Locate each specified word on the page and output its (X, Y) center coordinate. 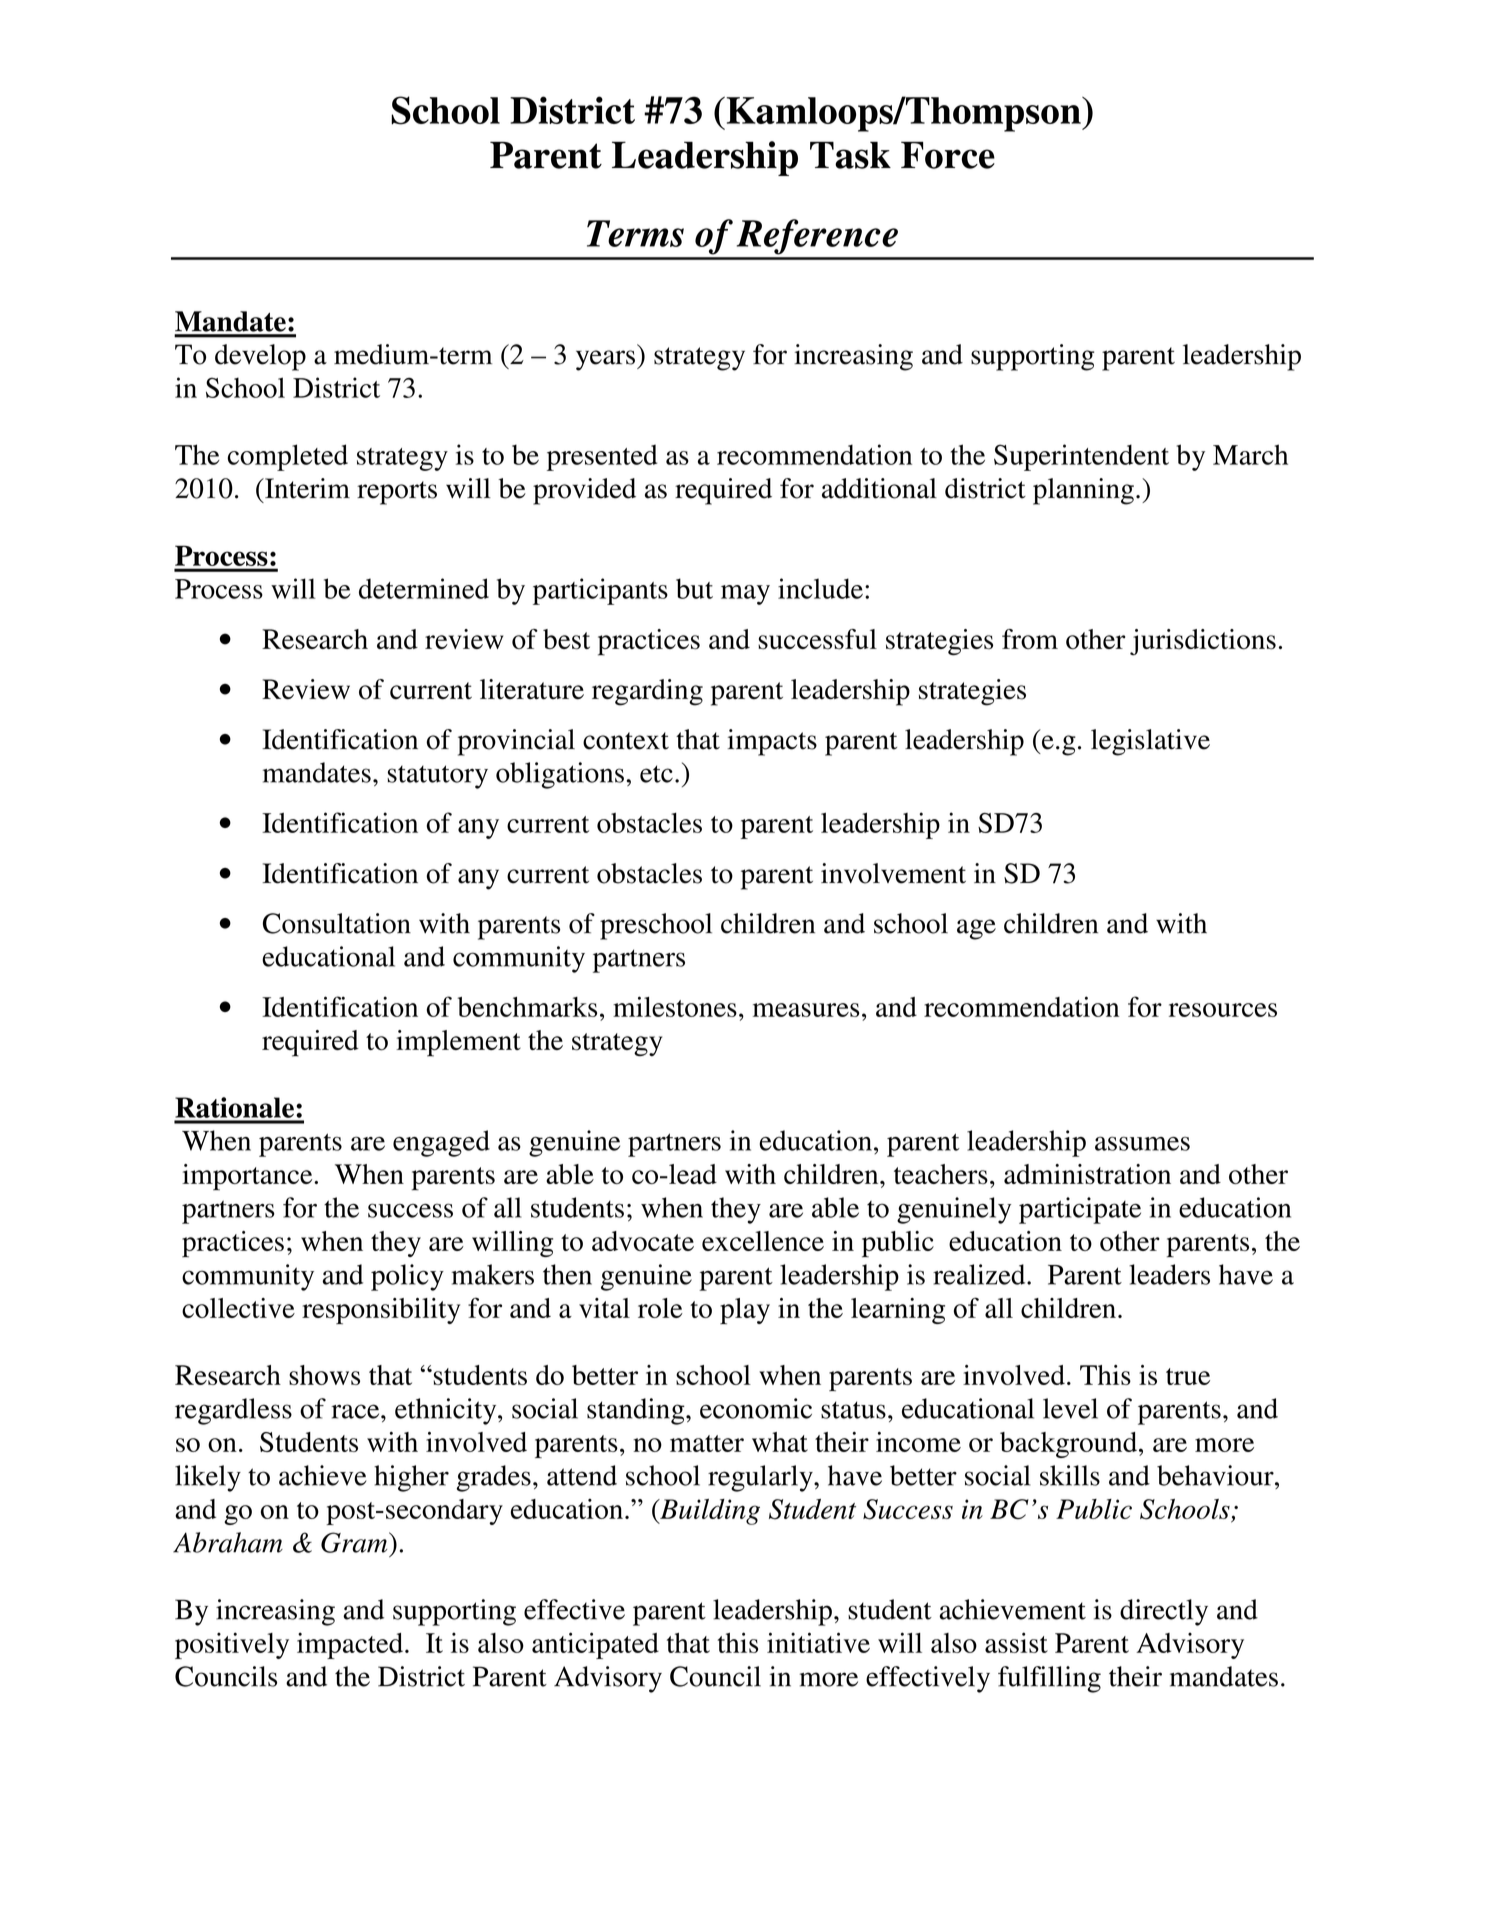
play (745, 1311)
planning (1083, 491)
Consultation (337, 923)
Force (948, 155)
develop (260, 357)
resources (1223, 1010)
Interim (306, 488)
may (745, 595)
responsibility (381, 1311)
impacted (350, 1645)
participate (1080, 1210)
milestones (675, 1006)
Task (850, 155)
